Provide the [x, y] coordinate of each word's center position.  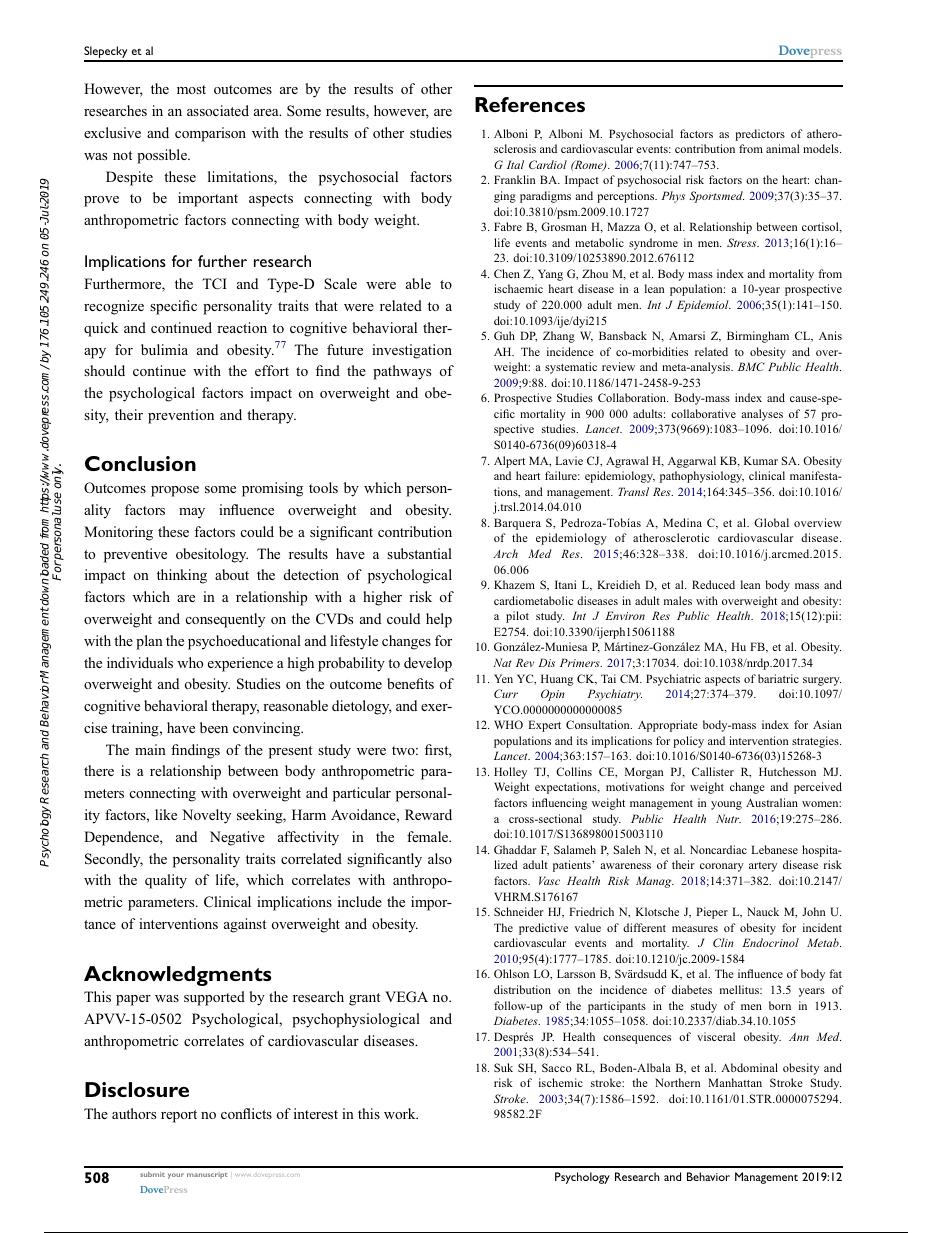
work [401, 1113]
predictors [760, 135]
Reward [428, 814]
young [726, 805]
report [179, 1116]
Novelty [206, 816]
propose [175, 491]
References [530, 104]
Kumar [761, 460]
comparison [210, 134]
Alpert [509, 462]
